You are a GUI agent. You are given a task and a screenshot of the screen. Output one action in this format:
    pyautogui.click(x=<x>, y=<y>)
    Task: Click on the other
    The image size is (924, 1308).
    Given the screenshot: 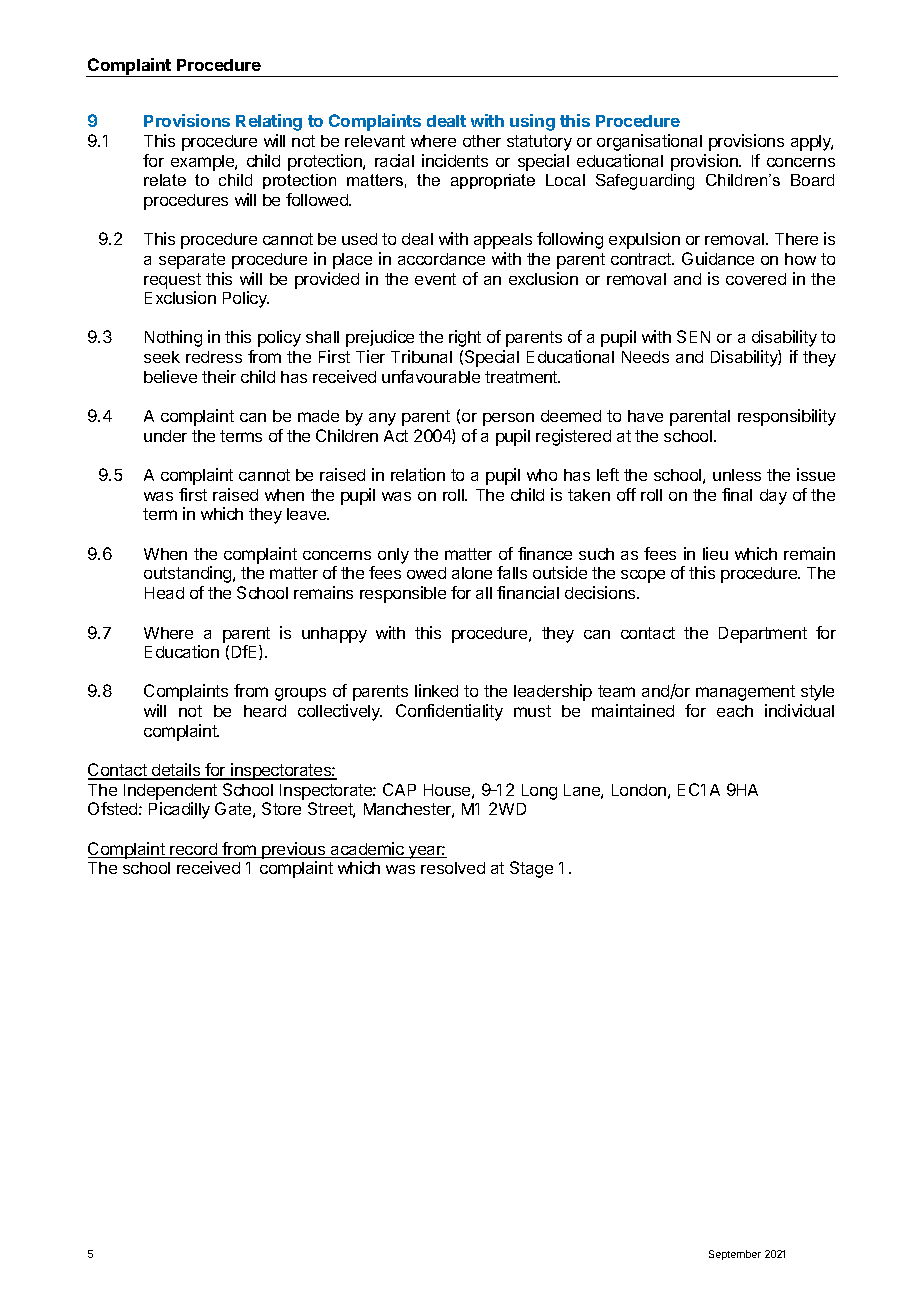 What is the action you would take?
    pyautogui.click(x=482, y=141)
